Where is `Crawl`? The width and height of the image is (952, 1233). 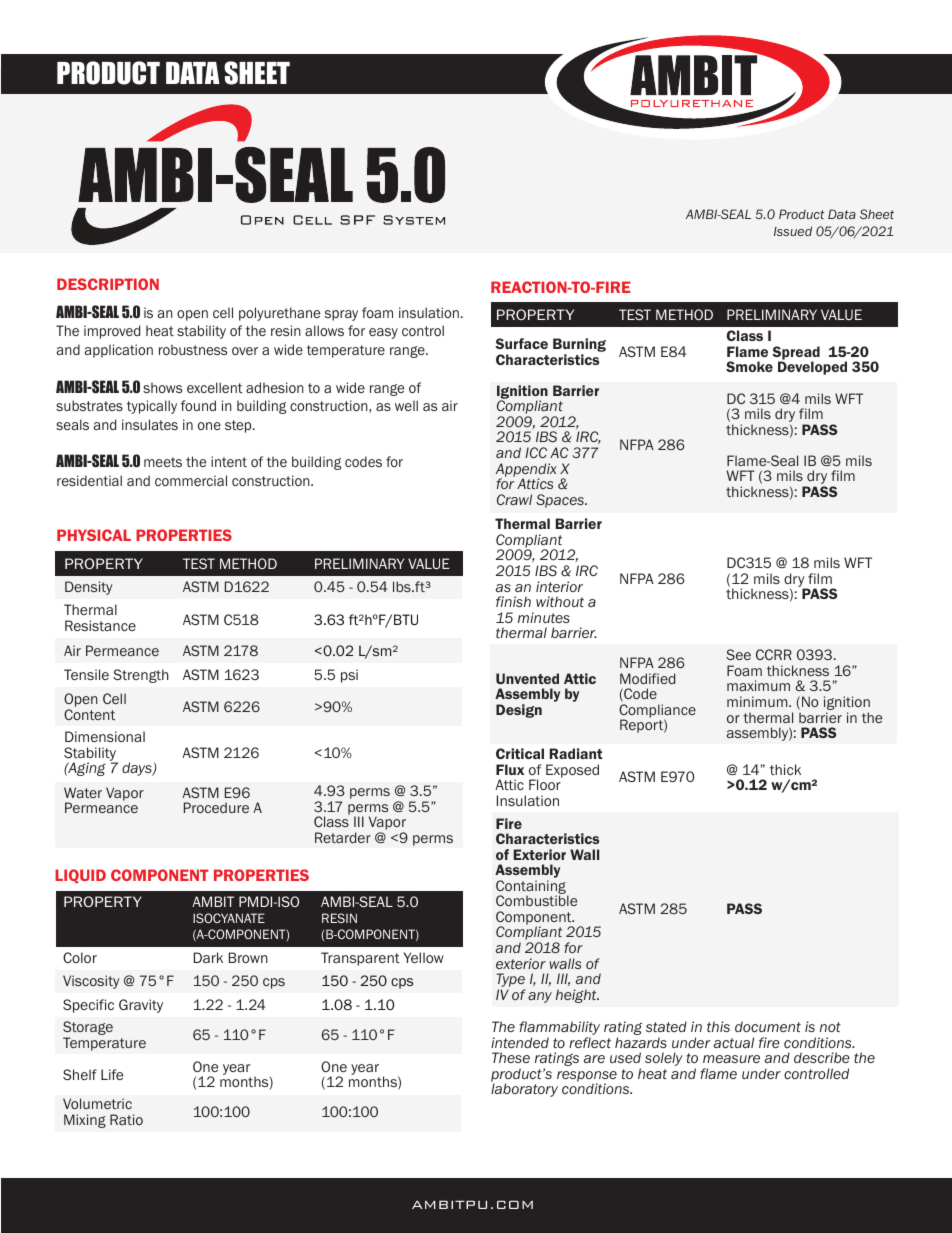 Crawl is located at coordinates (514, 499).
